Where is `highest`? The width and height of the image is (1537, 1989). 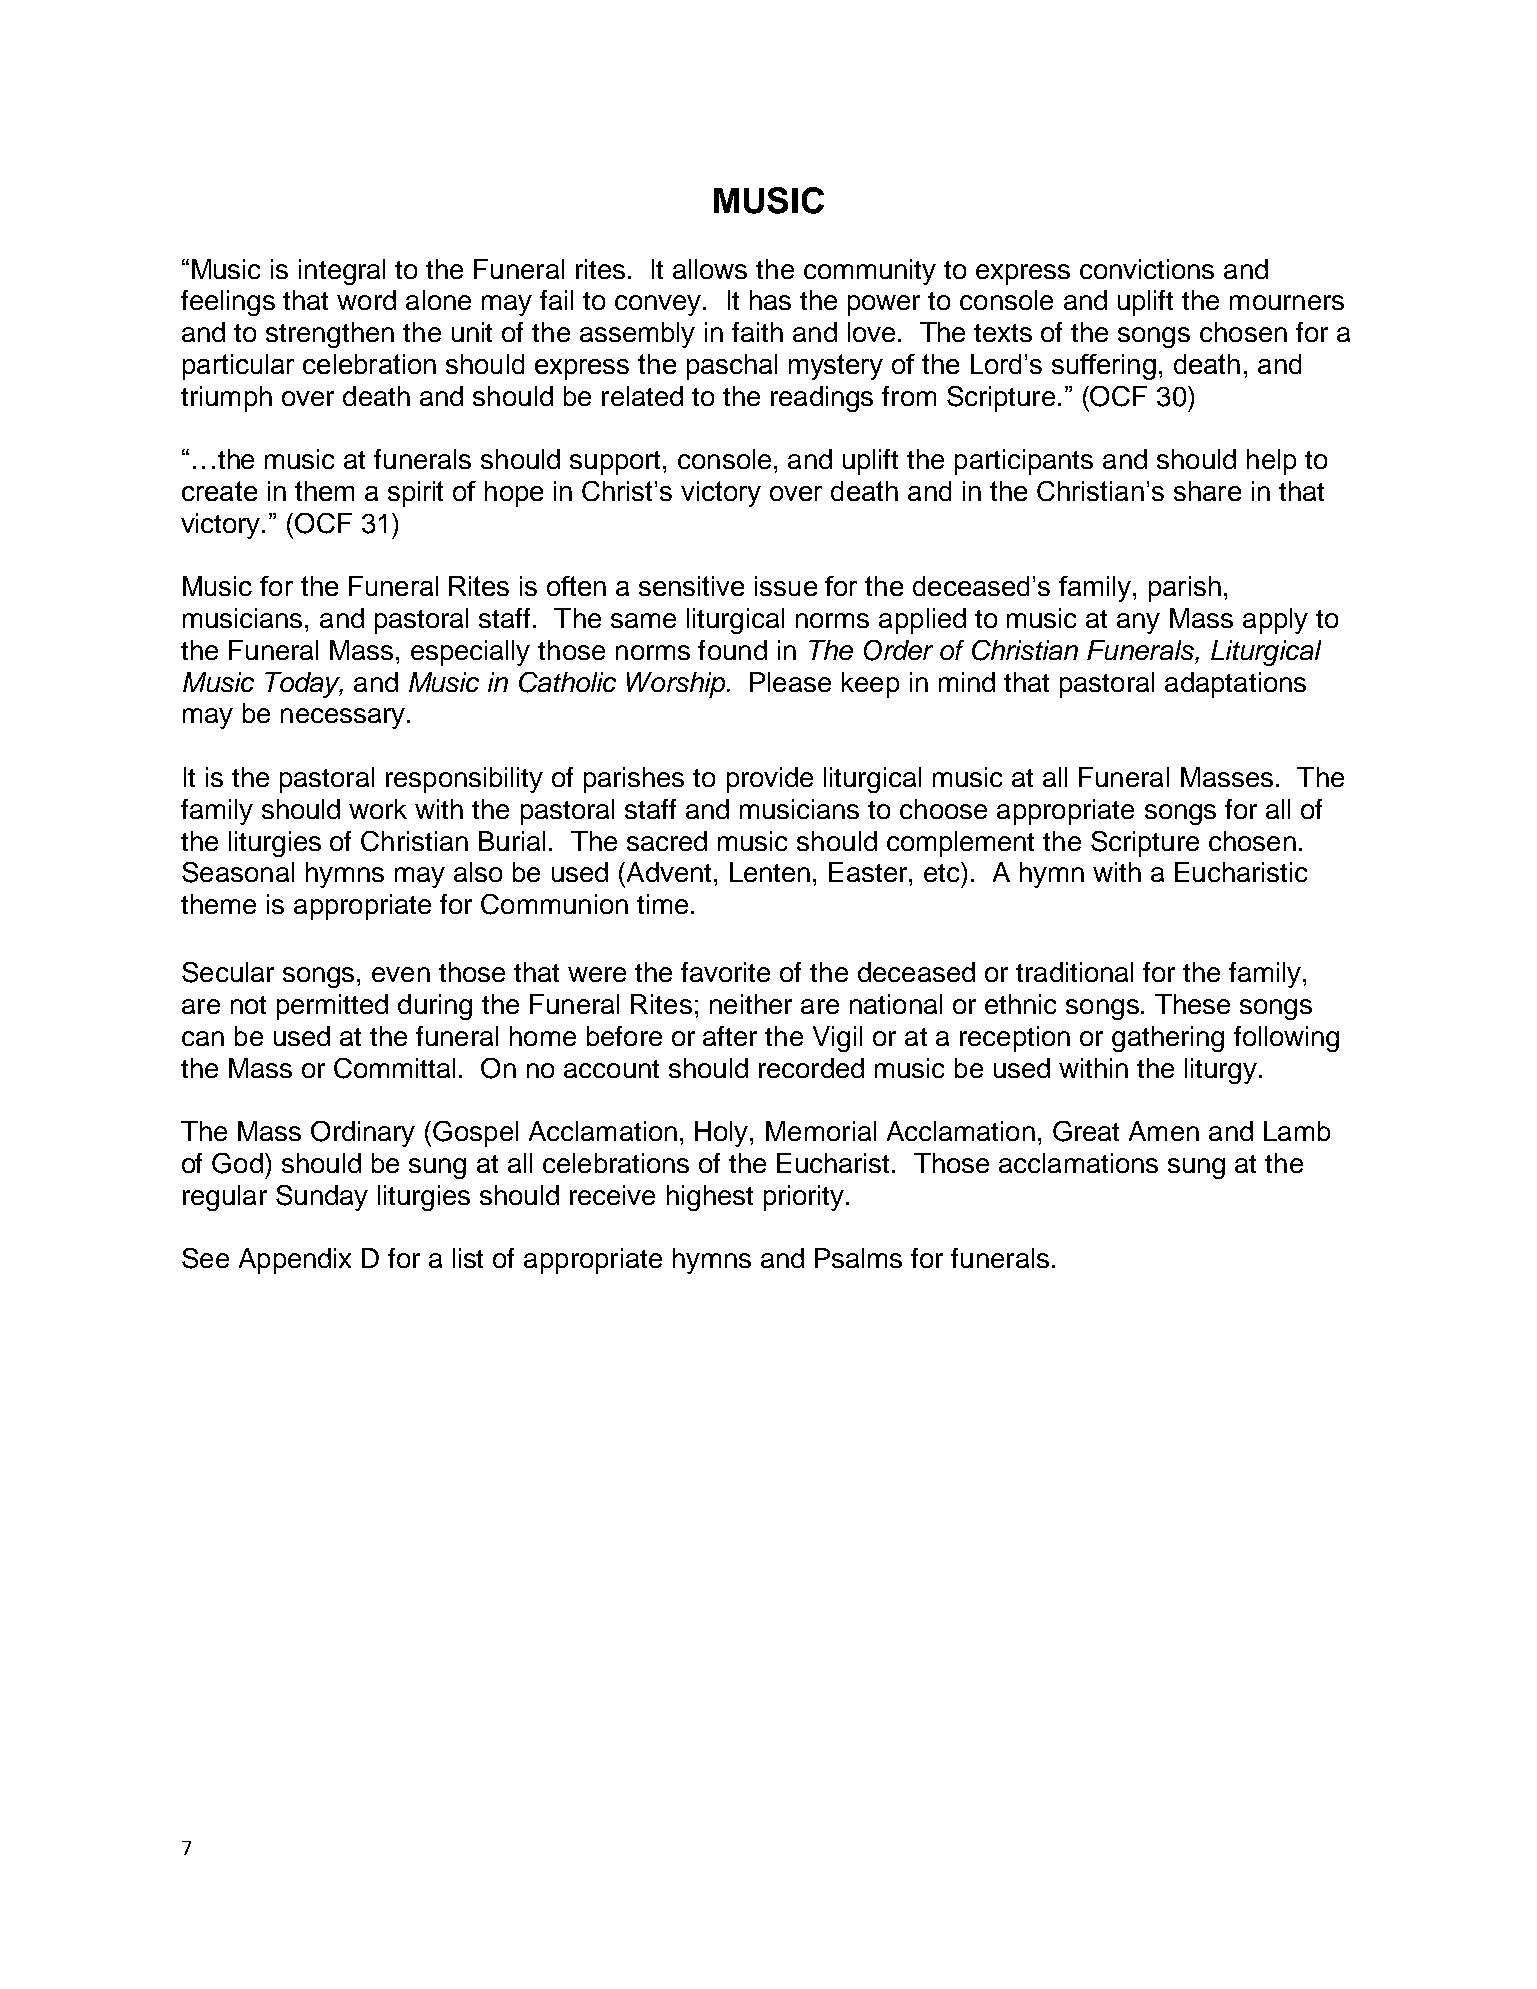
highest is located at coordinates (710, 1198).
